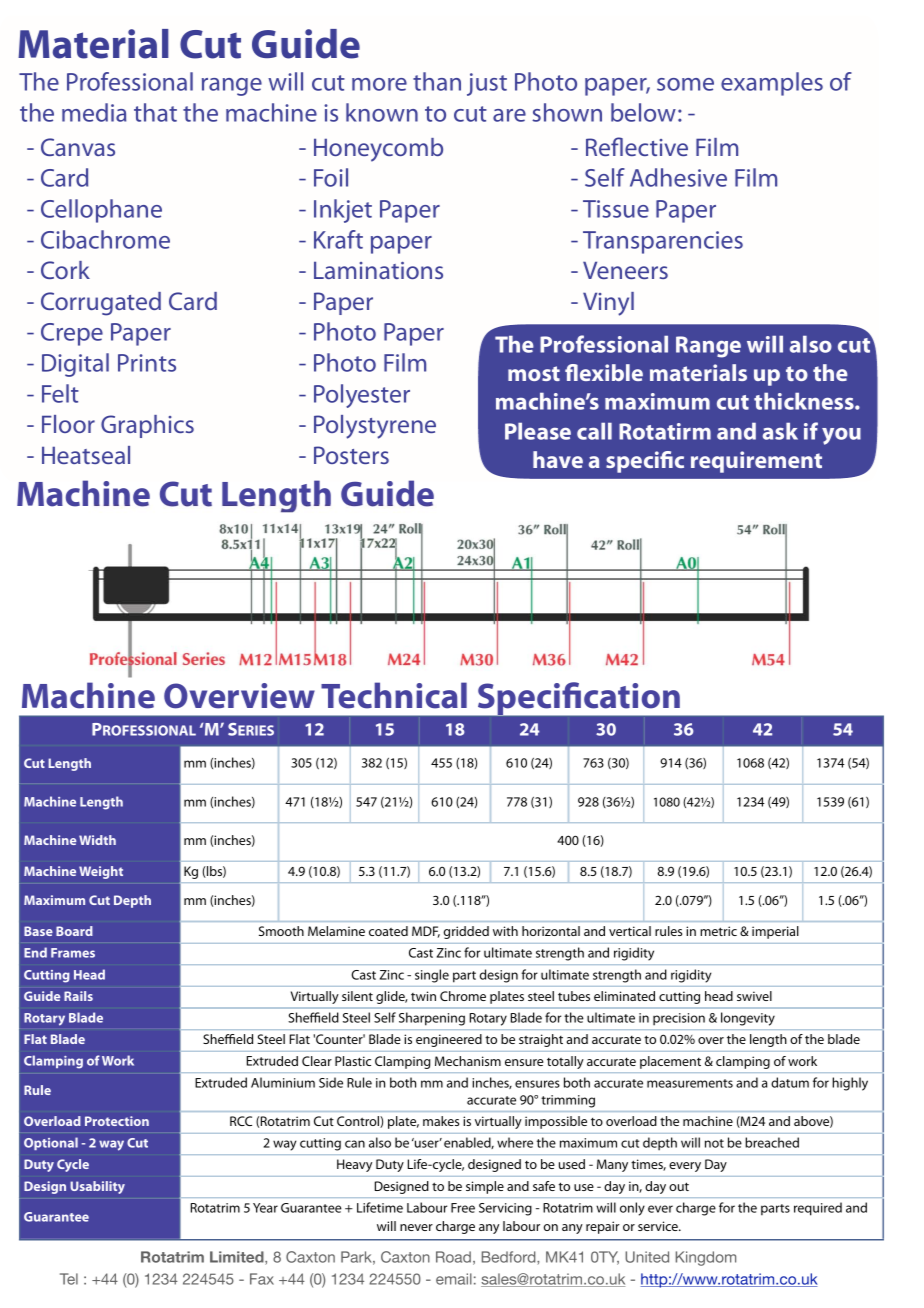 The width and height of the image is (924, 1308). I want to click on that, so click(155, 112).
